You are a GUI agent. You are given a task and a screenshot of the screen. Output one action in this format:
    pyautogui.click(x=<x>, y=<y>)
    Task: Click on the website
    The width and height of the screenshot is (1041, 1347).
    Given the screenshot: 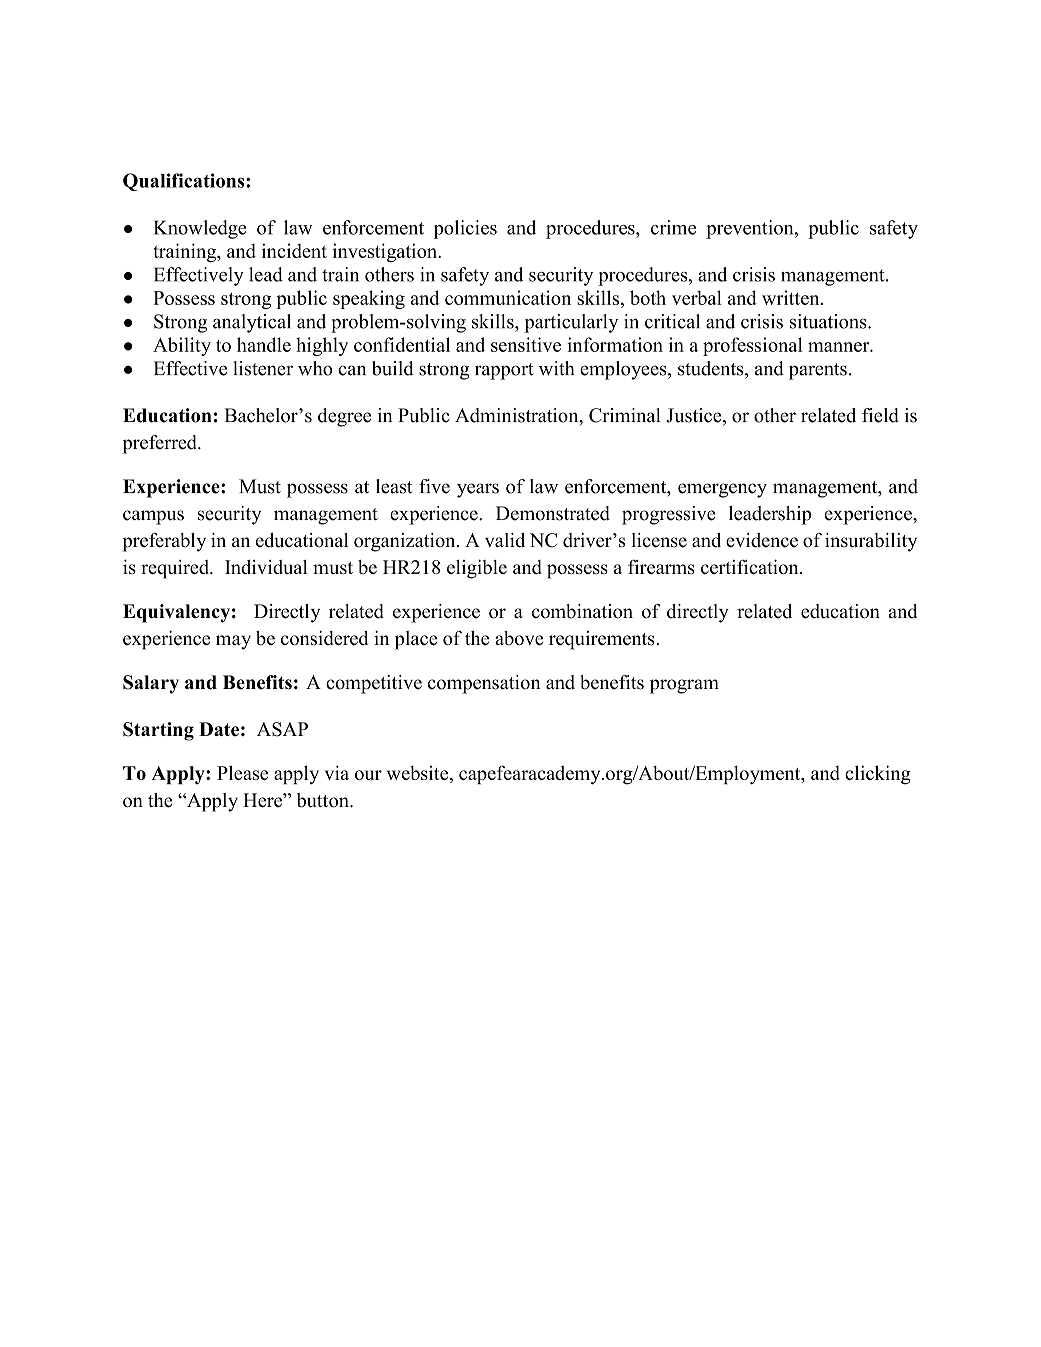 What is the action you would take?
    pyautogui.click(x=419, y=774)
